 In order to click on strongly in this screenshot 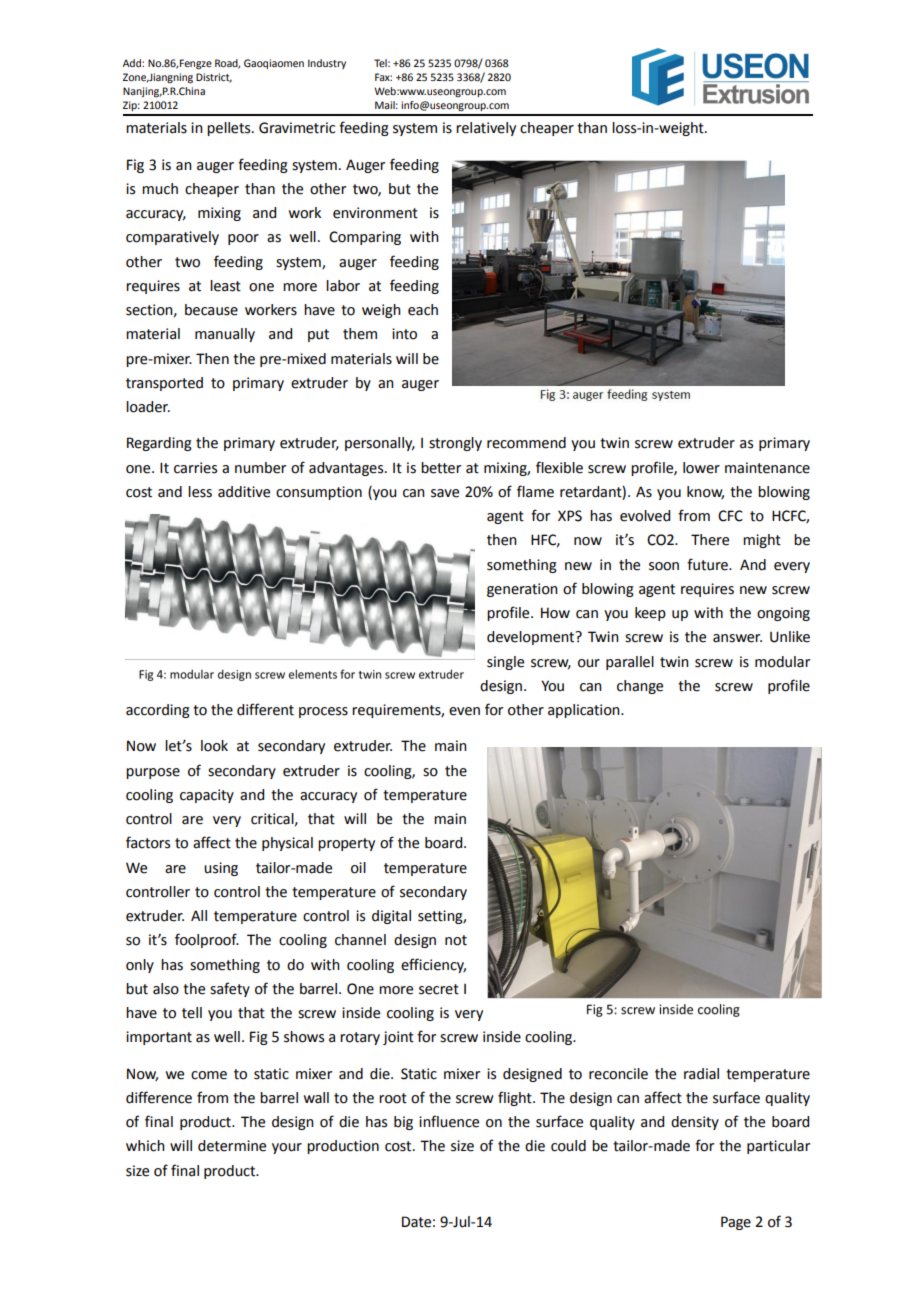, I will do `click(455, 444)`.
